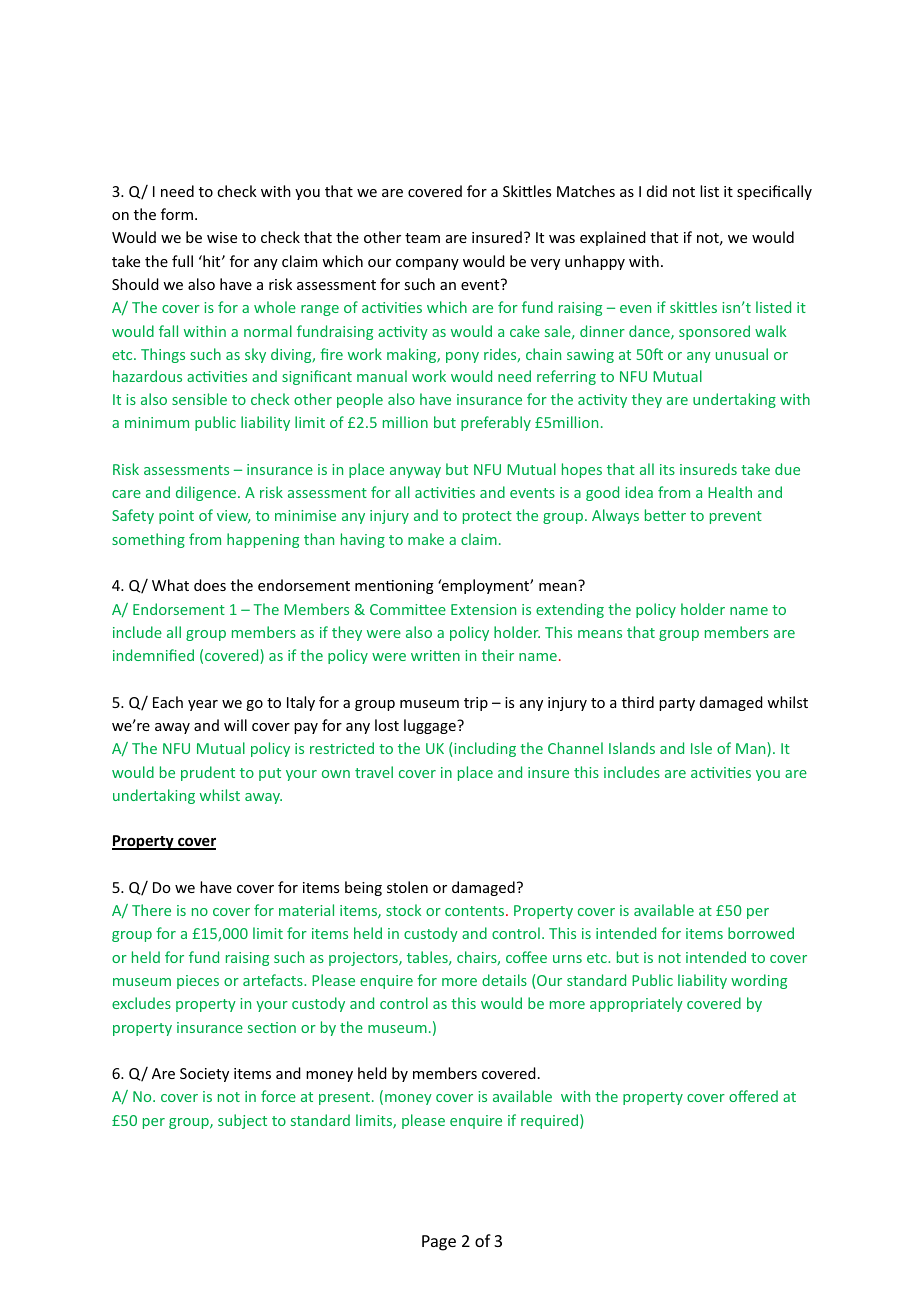 The height and width of the image is (1308, 924). What do you see at coordinates (422, 238) in the image?
I see `team` at bounding box center [422, 238].
